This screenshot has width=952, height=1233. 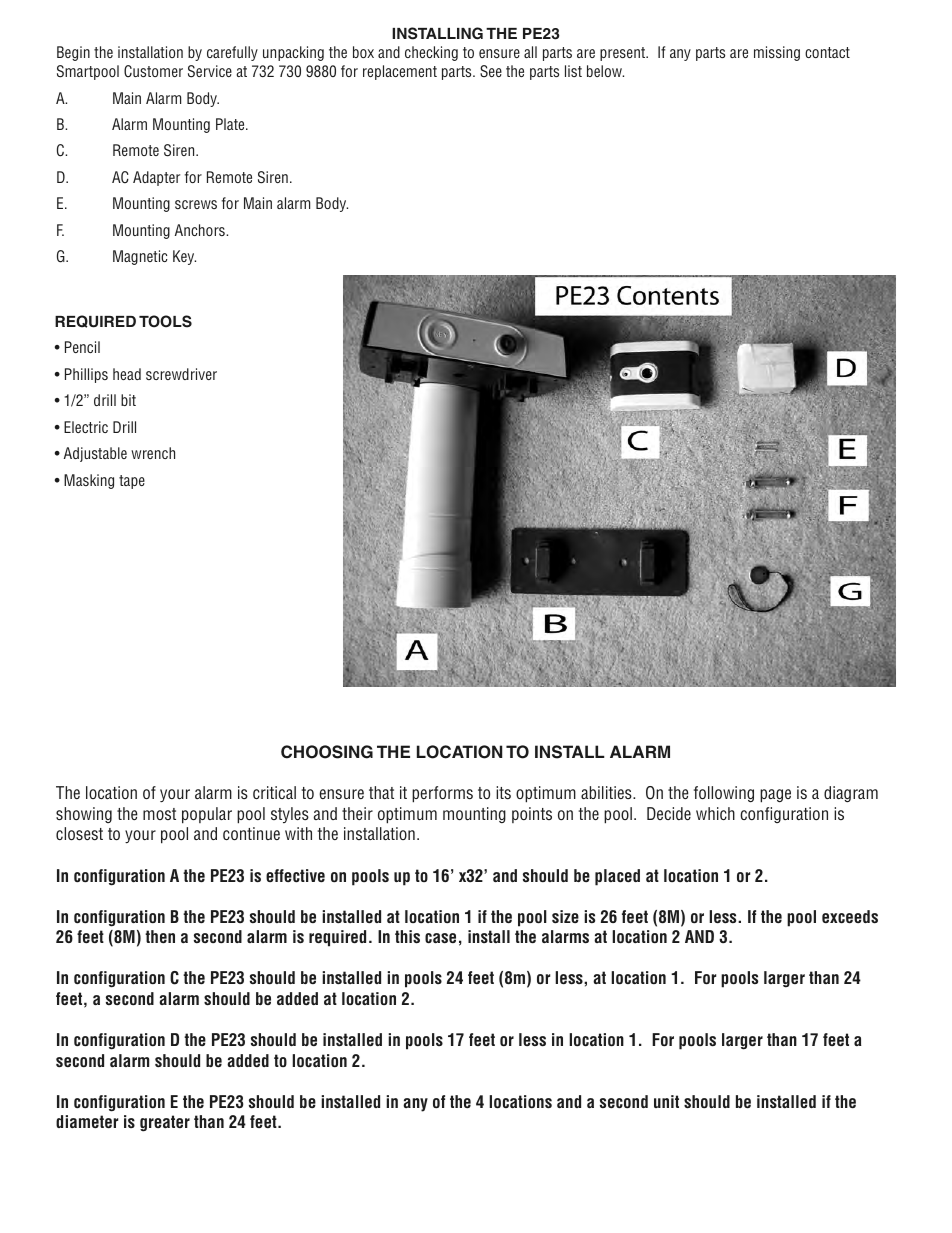 What do you see at coordinates (165, 1123) in the screenshot?
I see `greater` at bounding box center [165, 1123].
